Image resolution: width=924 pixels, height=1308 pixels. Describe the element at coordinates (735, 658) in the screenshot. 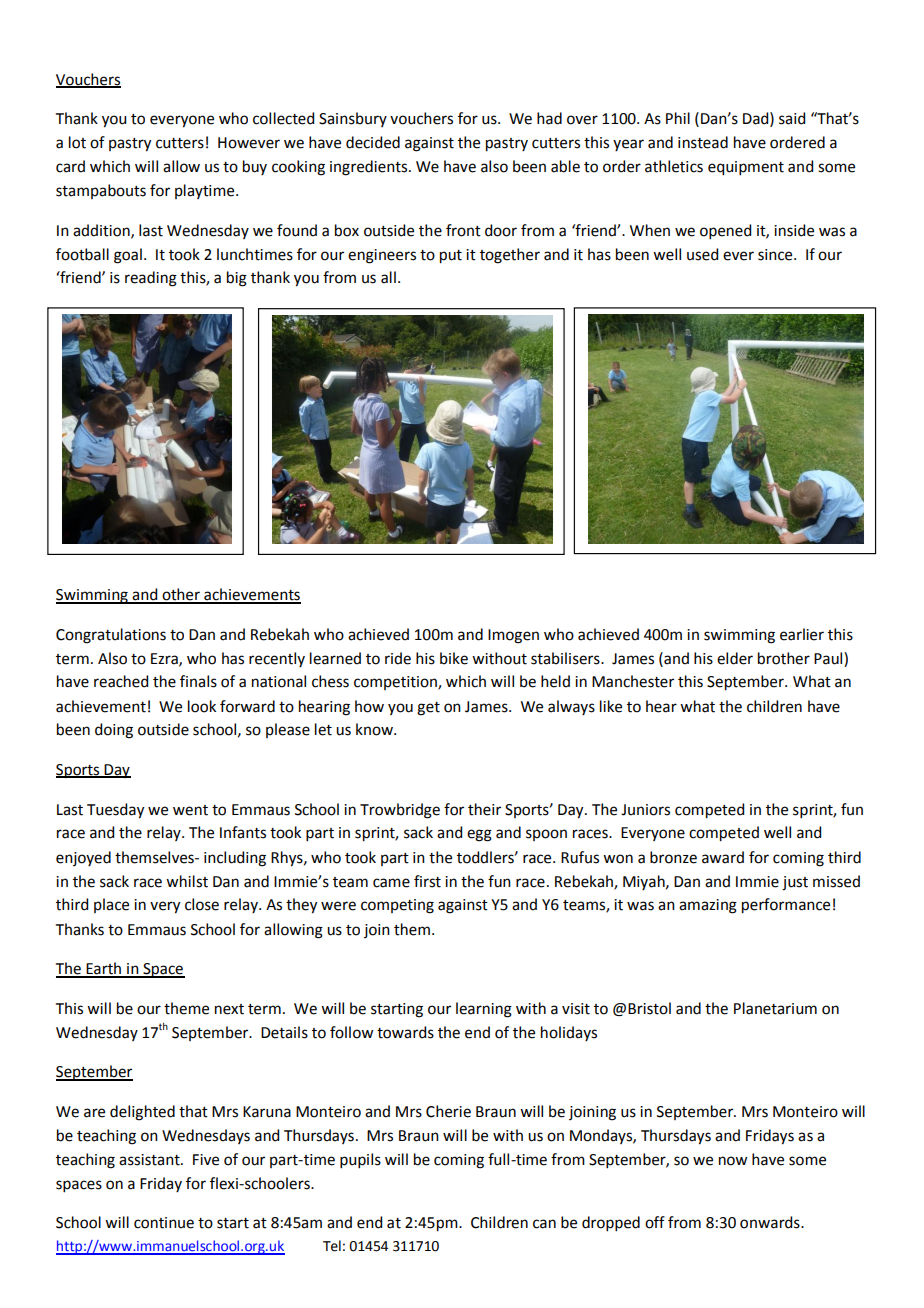

I see `elder` at that location.
